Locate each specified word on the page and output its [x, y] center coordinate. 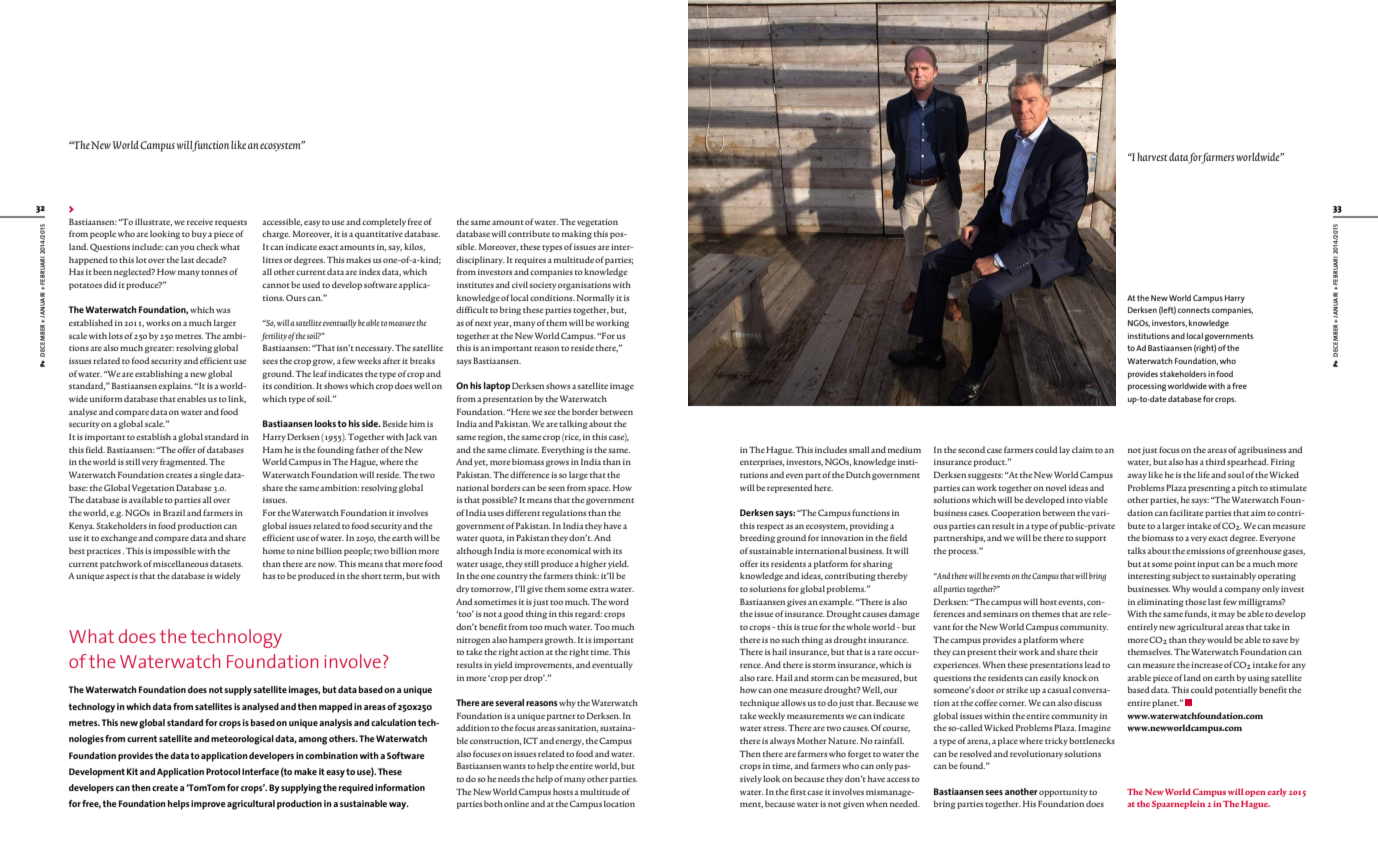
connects [1194, 310]
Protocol [223, 771]
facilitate [1187, 512]
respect [770, 527]
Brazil [174, 512]
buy [199, 234]
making [577, 234]
